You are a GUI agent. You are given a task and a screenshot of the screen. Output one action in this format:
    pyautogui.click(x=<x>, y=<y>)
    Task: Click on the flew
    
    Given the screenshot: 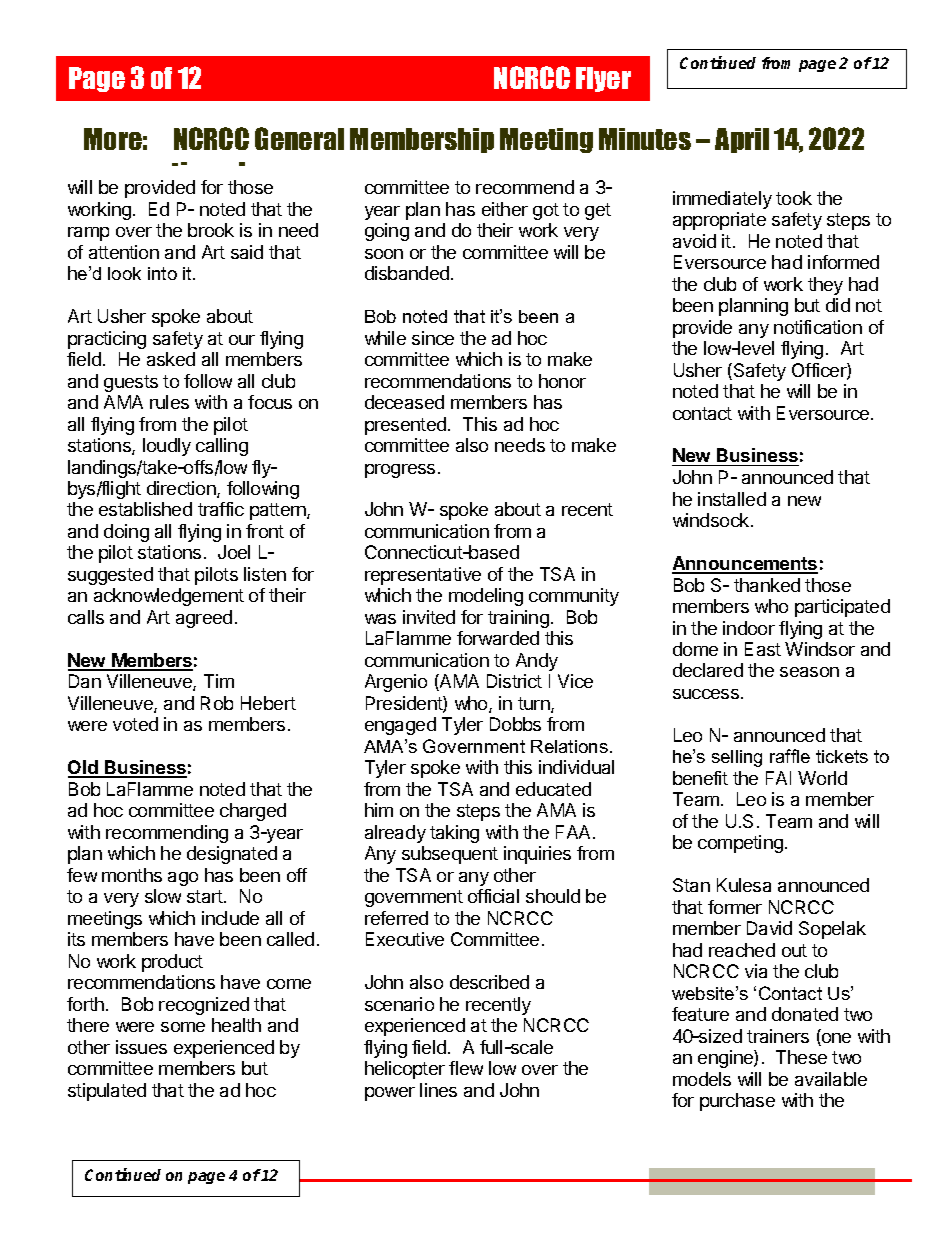 What is the action you would take?
    pyautogui.click(x=466, y=1068)
